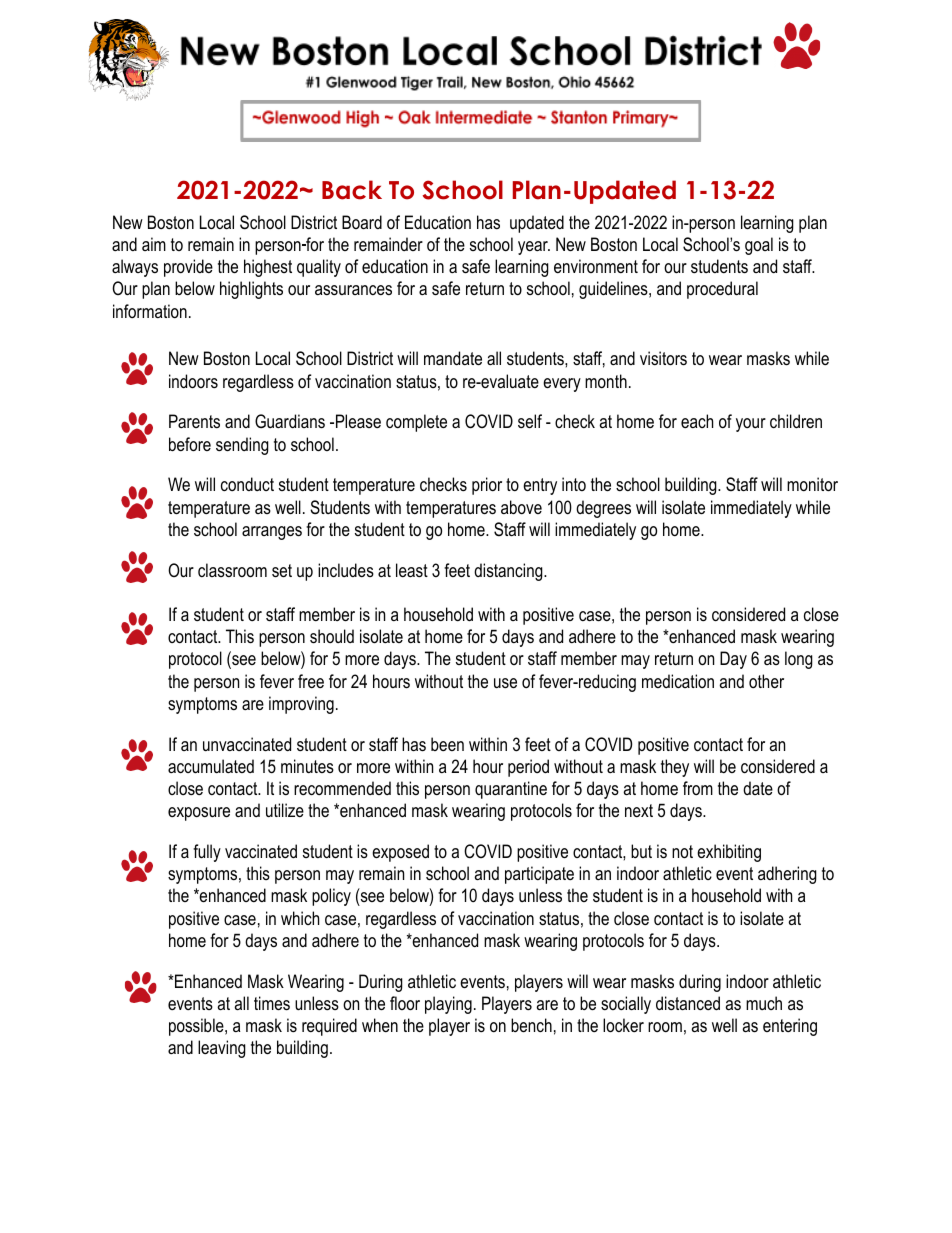 This screenshot has width=952, height=1233. What do you see at coordinates (154, 244) in the screenshot?
I see `aim` at bounding box center [154, 244].
